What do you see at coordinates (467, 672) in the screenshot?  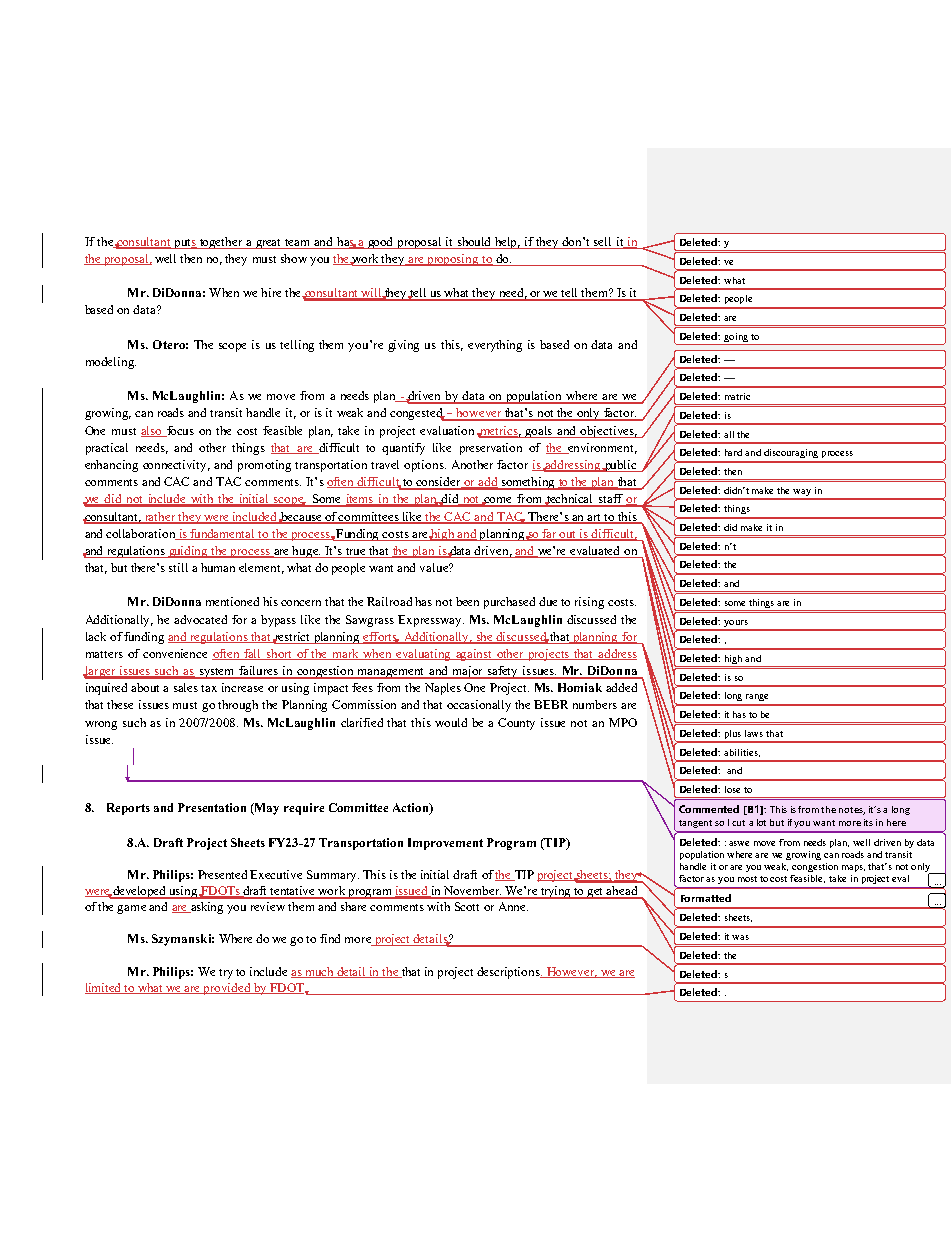 I see `major` at bounding box center [467, 672].
